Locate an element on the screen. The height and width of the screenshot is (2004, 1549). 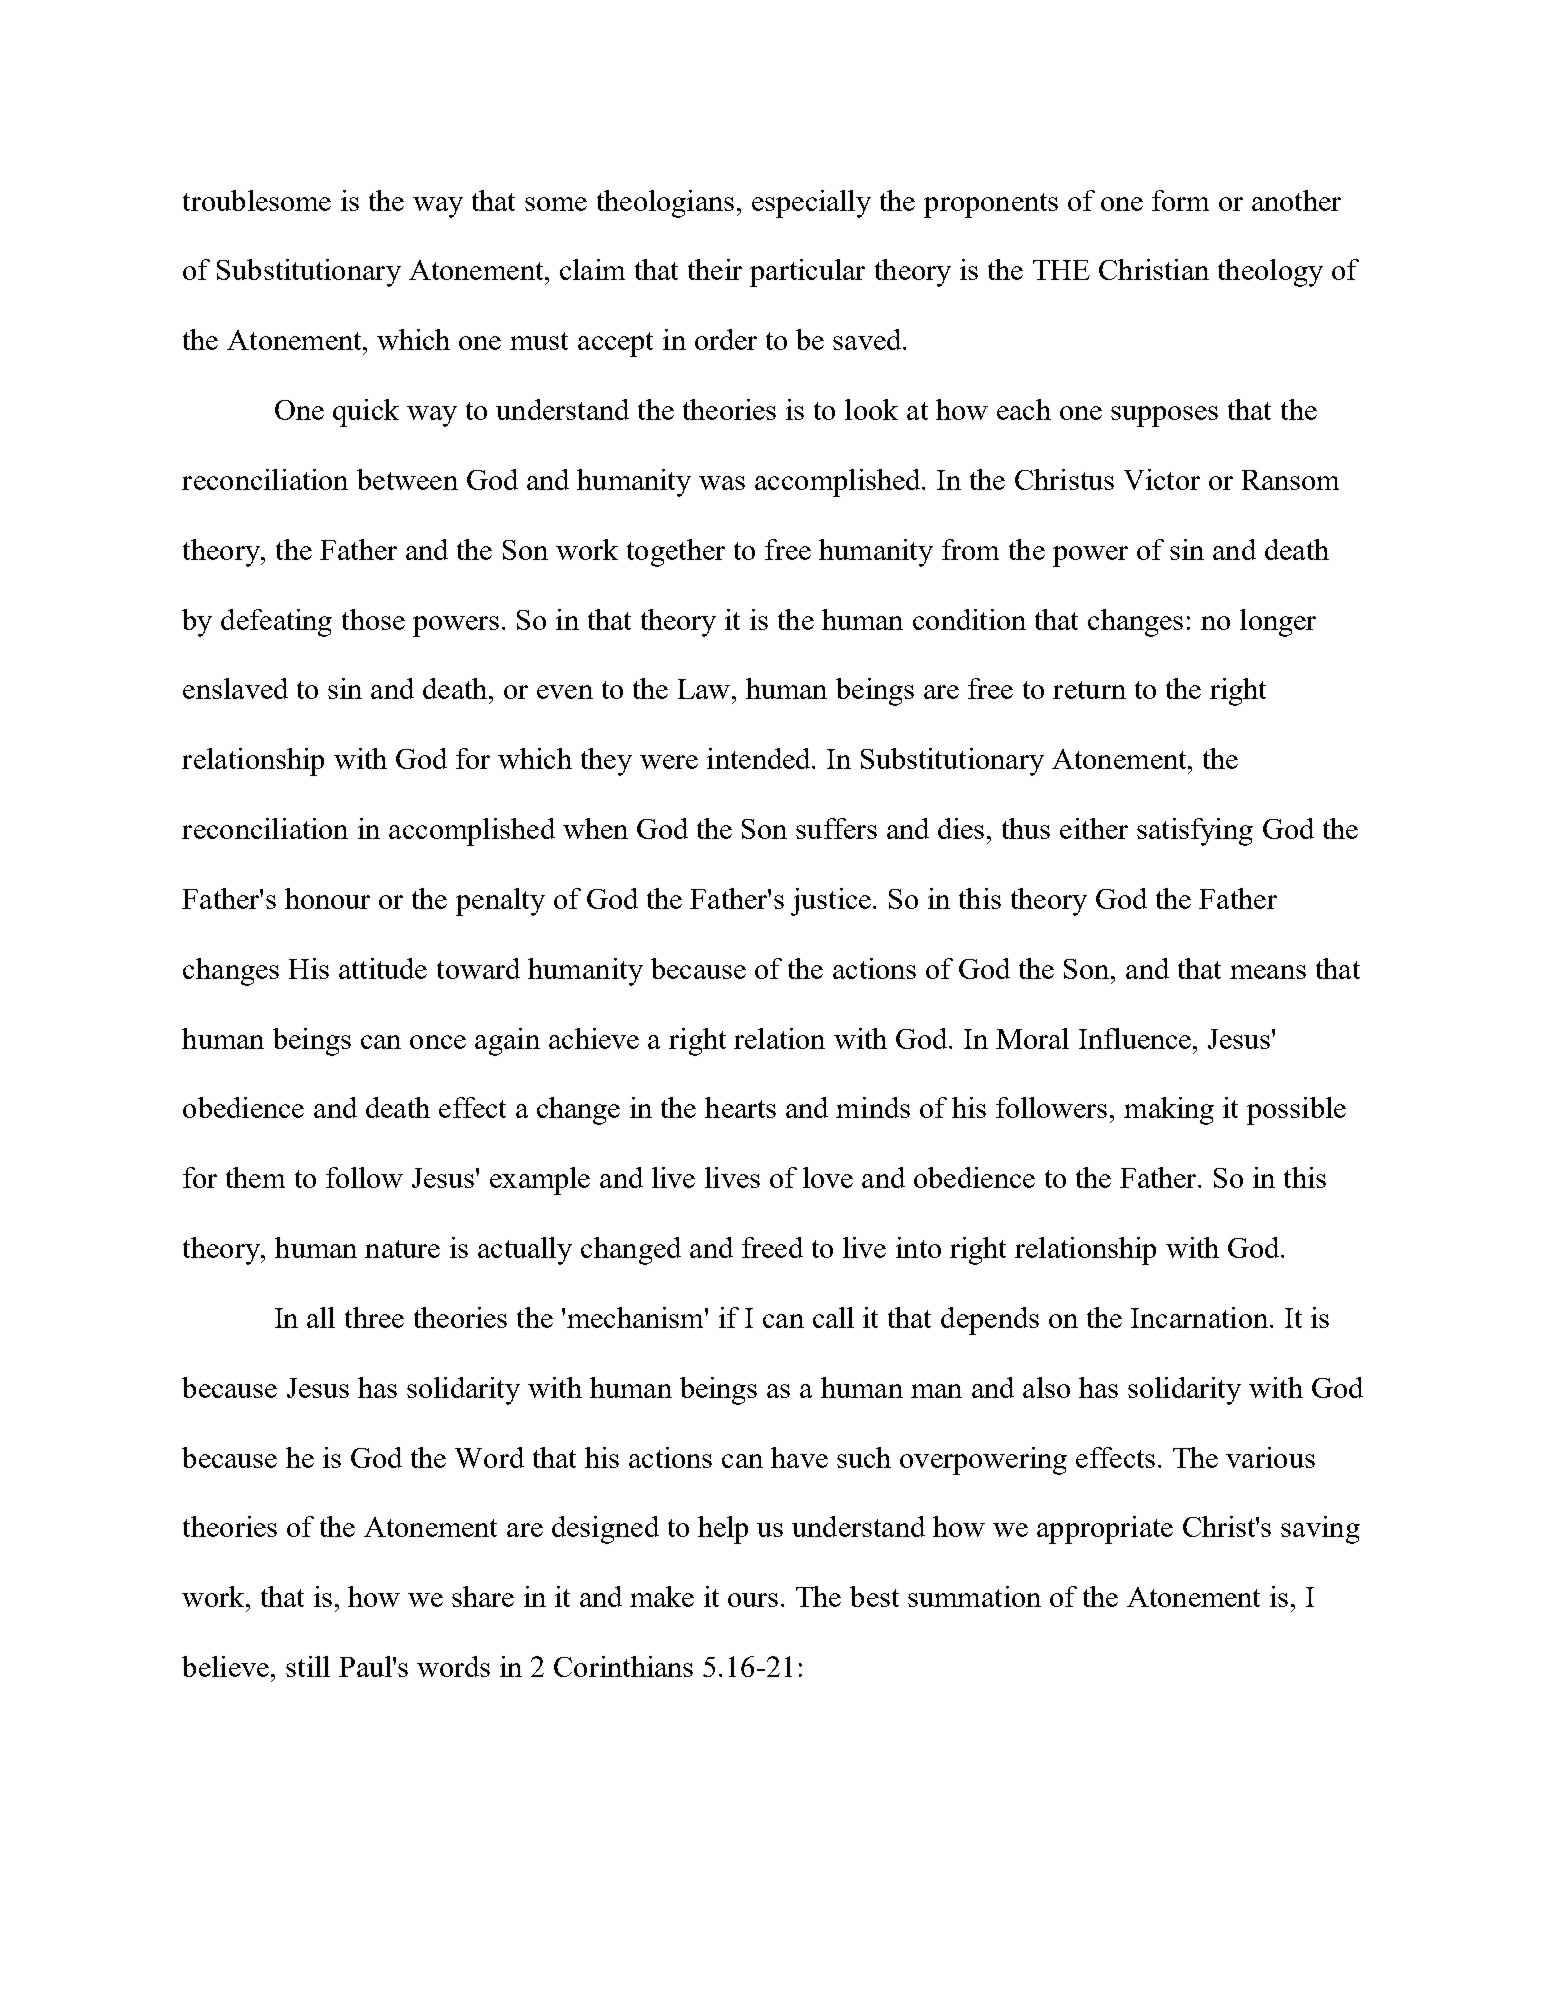
making is located at coordinates (1169, 1111).
